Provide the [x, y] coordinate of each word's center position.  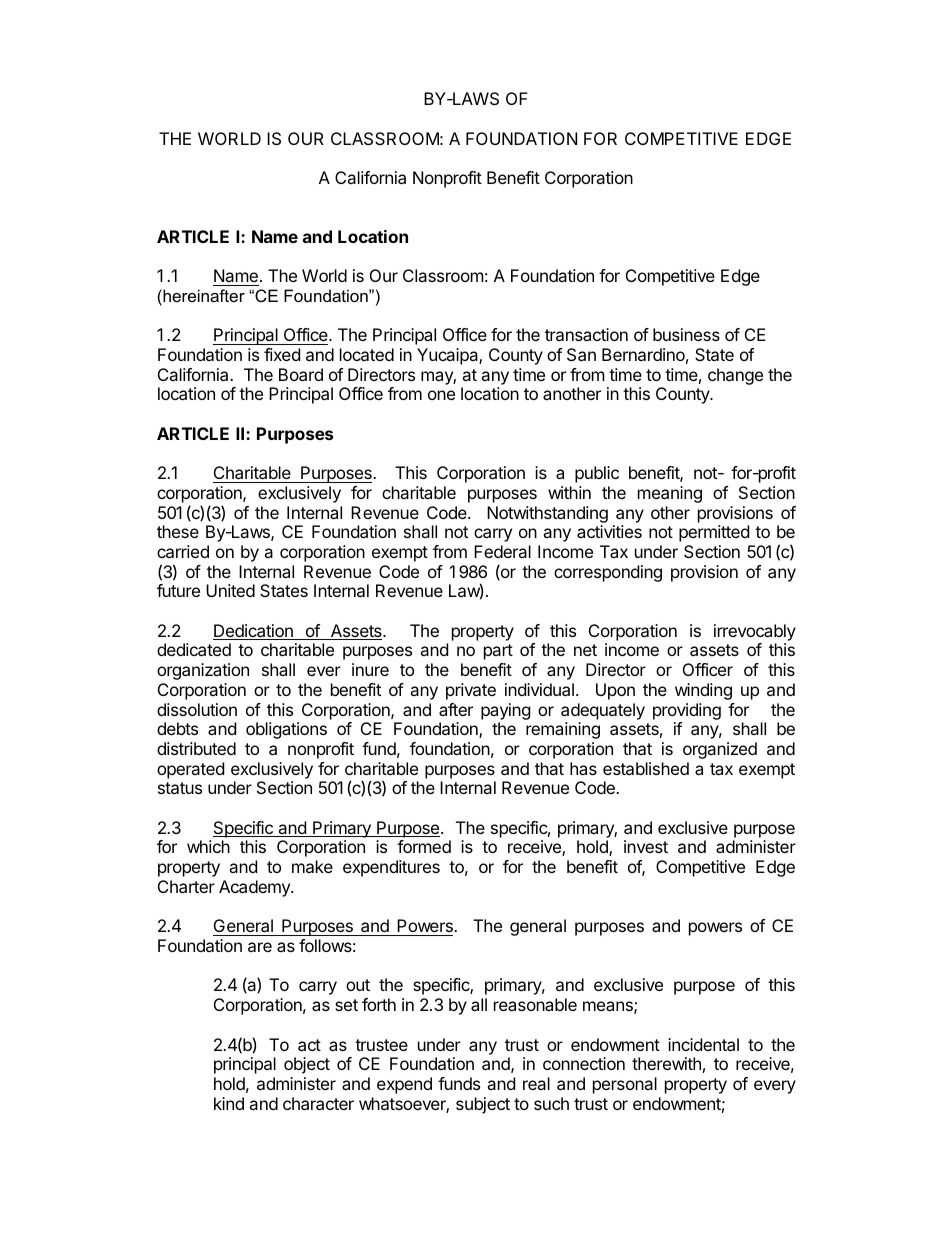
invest [646, 846]
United [230, 590]
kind [229, 1103]
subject [483, 1105]
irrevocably [755, 632]
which [208, 846]
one [441, 395]
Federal [502, 551]
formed [424, 846]
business [686, 334]
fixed [282, 354]
